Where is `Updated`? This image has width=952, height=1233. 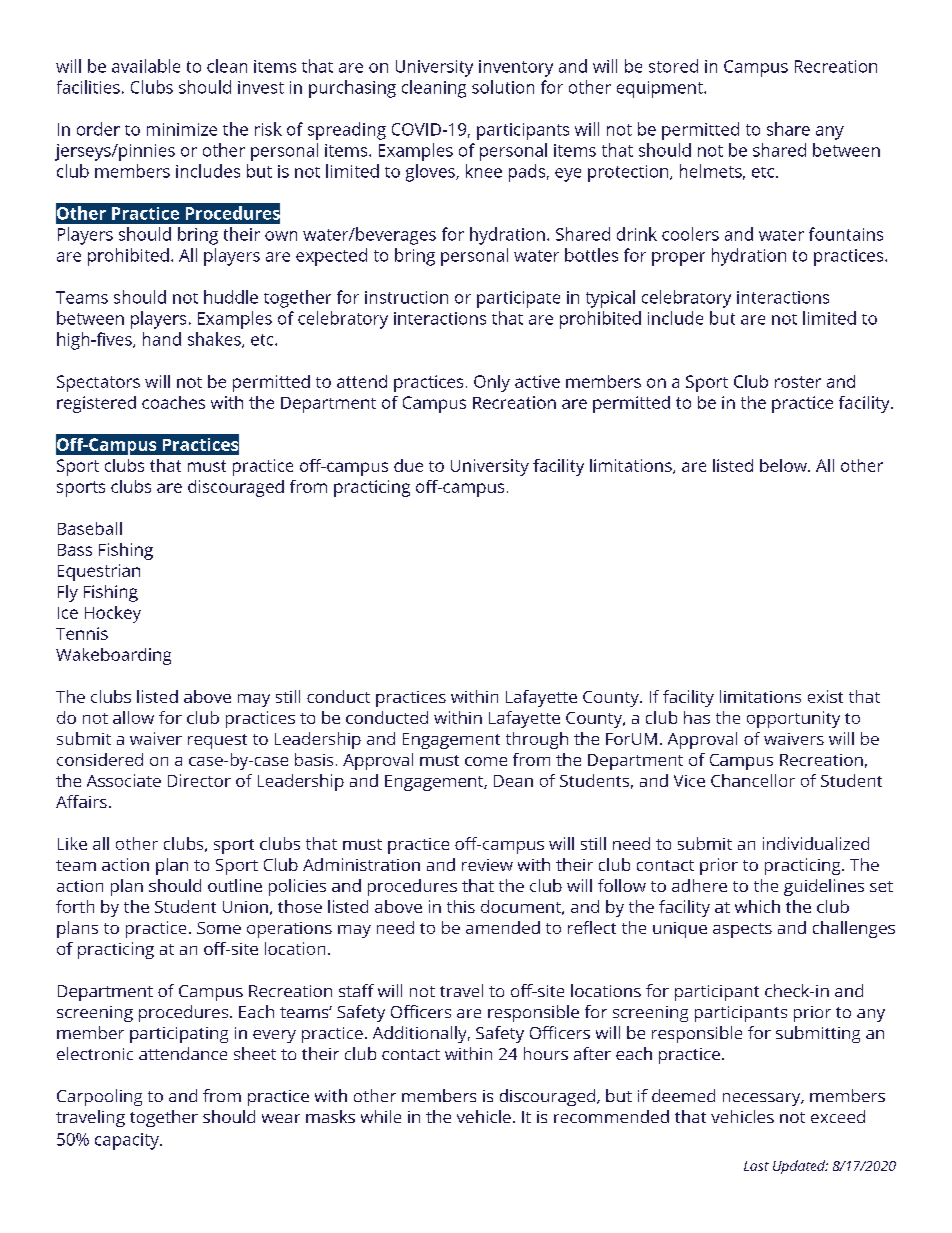
Updated is located at coordinates (800, 1167).
